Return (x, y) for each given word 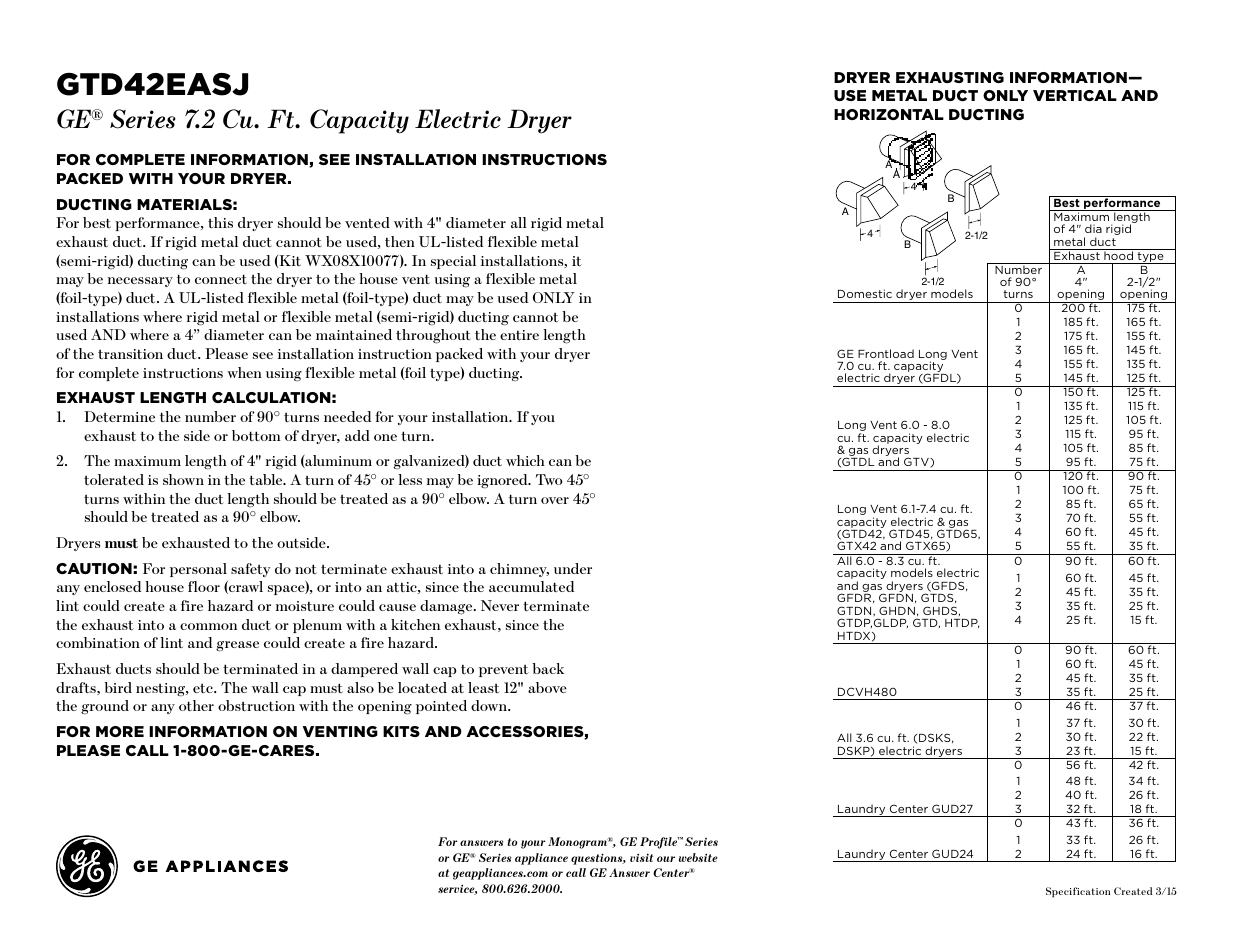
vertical (1075, 95)
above (547, 687)
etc (204, 688)
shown (183, 479)
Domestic (865, 293)
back (548, 668)
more (120, 731)
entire (519, 335)
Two (549, 479)
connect (221, 279)
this (220, 222)
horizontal (889, 114)
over (555, 500)
